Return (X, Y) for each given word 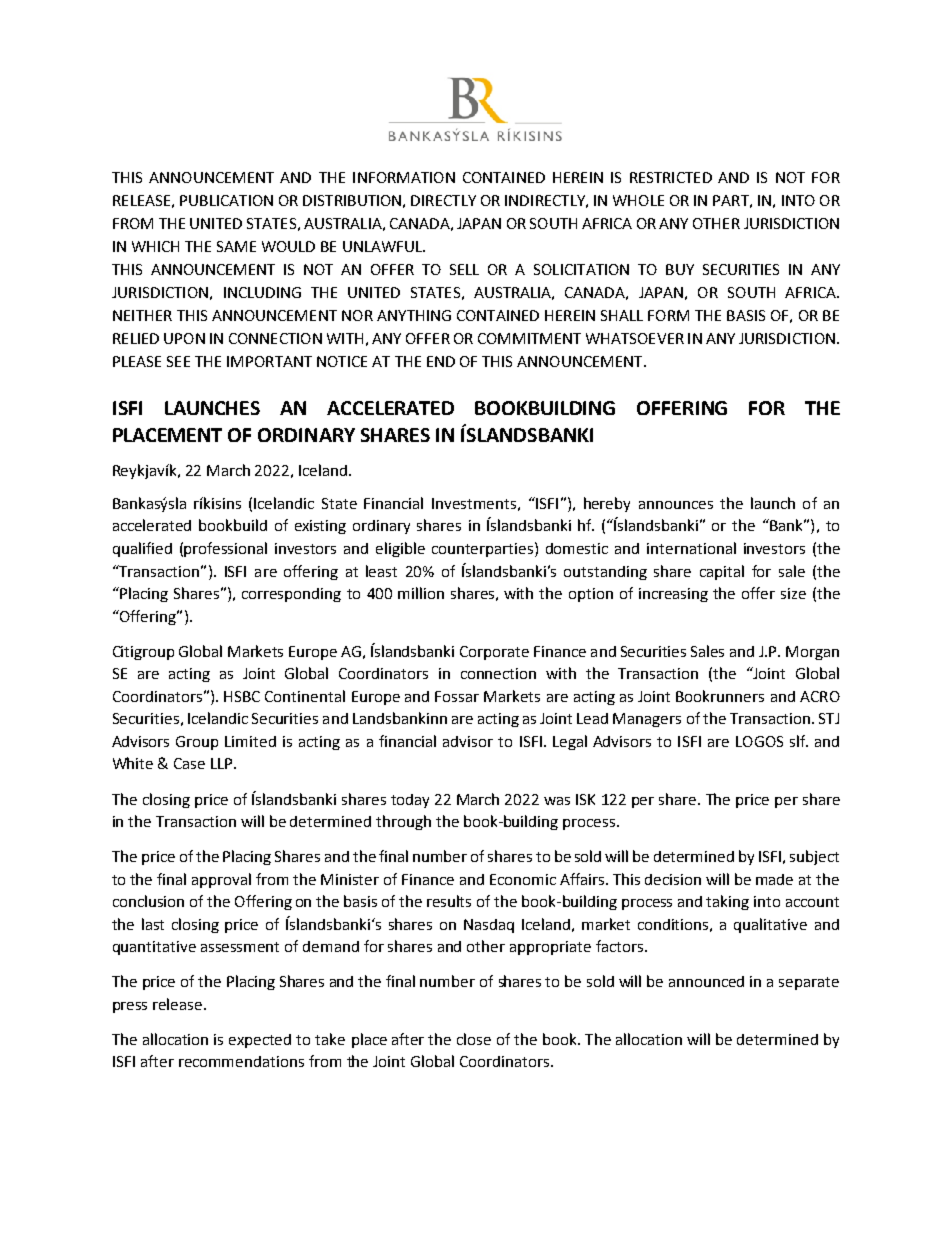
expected (260, 1041)
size (793, 593)
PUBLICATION (226, 200)
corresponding (291, 595)
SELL (464, 269)
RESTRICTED (671, 177)
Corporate (494, 653)
